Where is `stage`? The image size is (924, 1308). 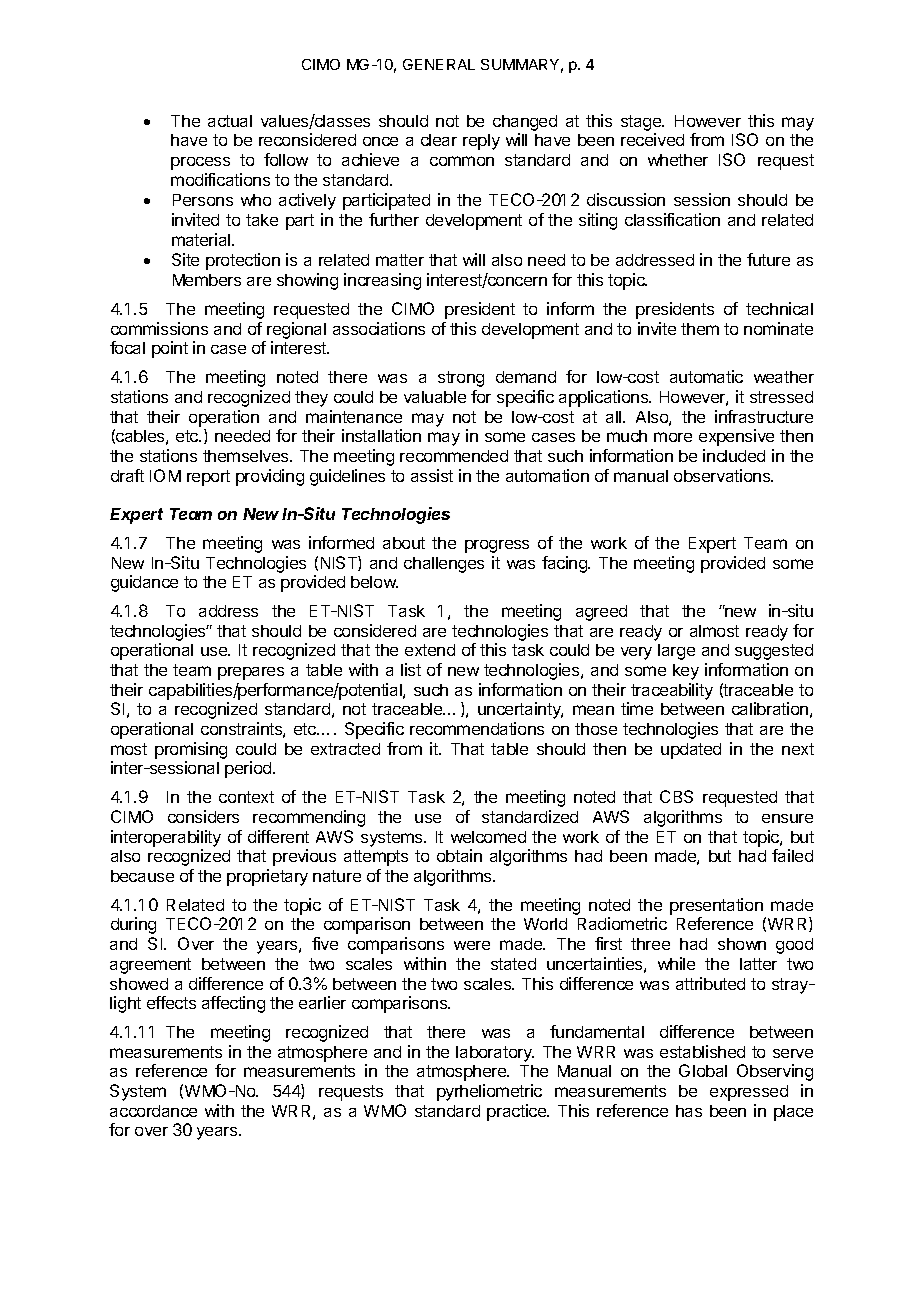 stage is located at coordinates (642, 123).
